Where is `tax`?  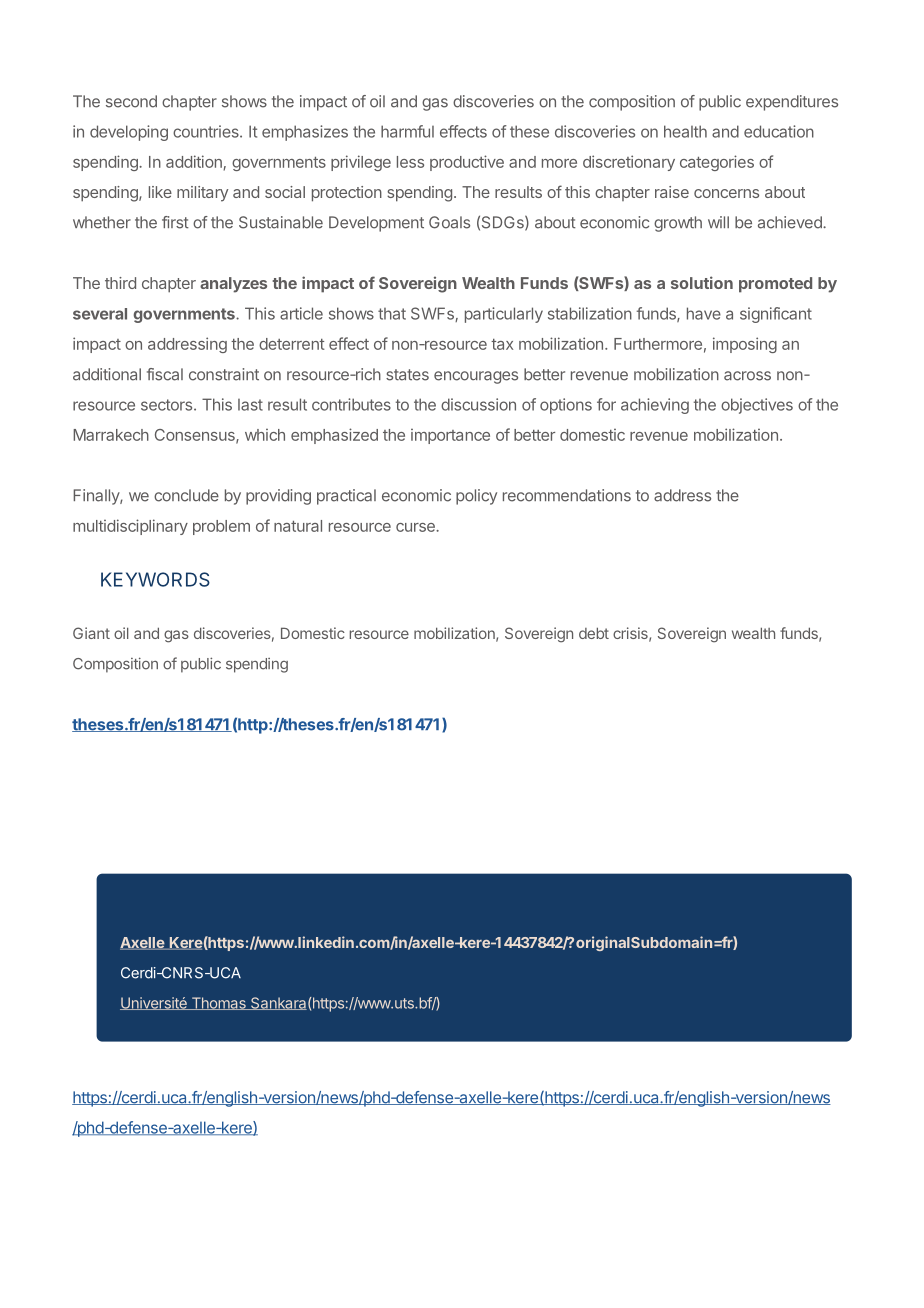 tax is located at coordinates (502, 344).
